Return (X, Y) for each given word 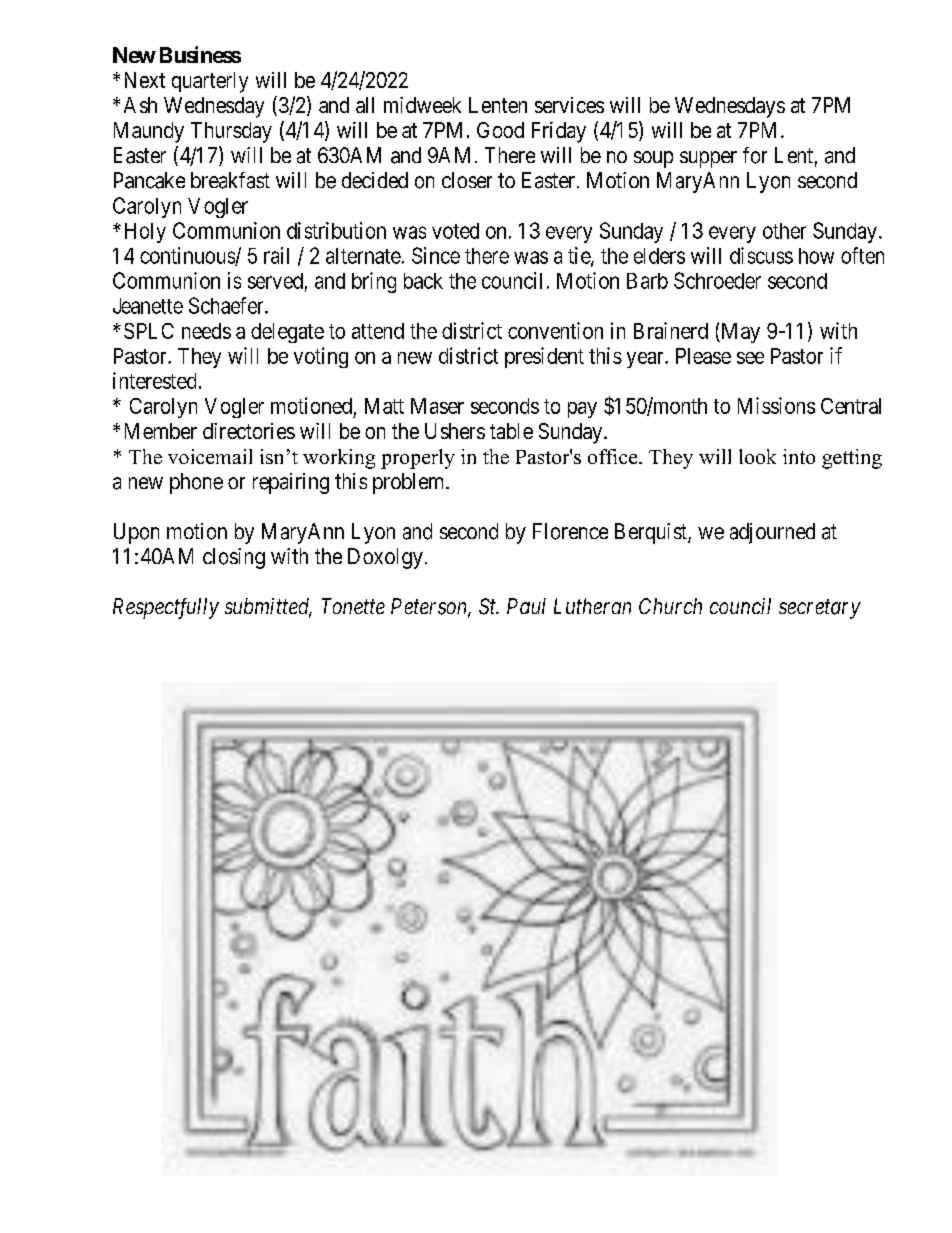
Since (436, 255)
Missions (776, 405)
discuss (761, 255)
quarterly (210, 82)
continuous (188, 256)
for (755, 155)
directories (249, 431)
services (569, 105)
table (511, 431)
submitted (268, 607)
